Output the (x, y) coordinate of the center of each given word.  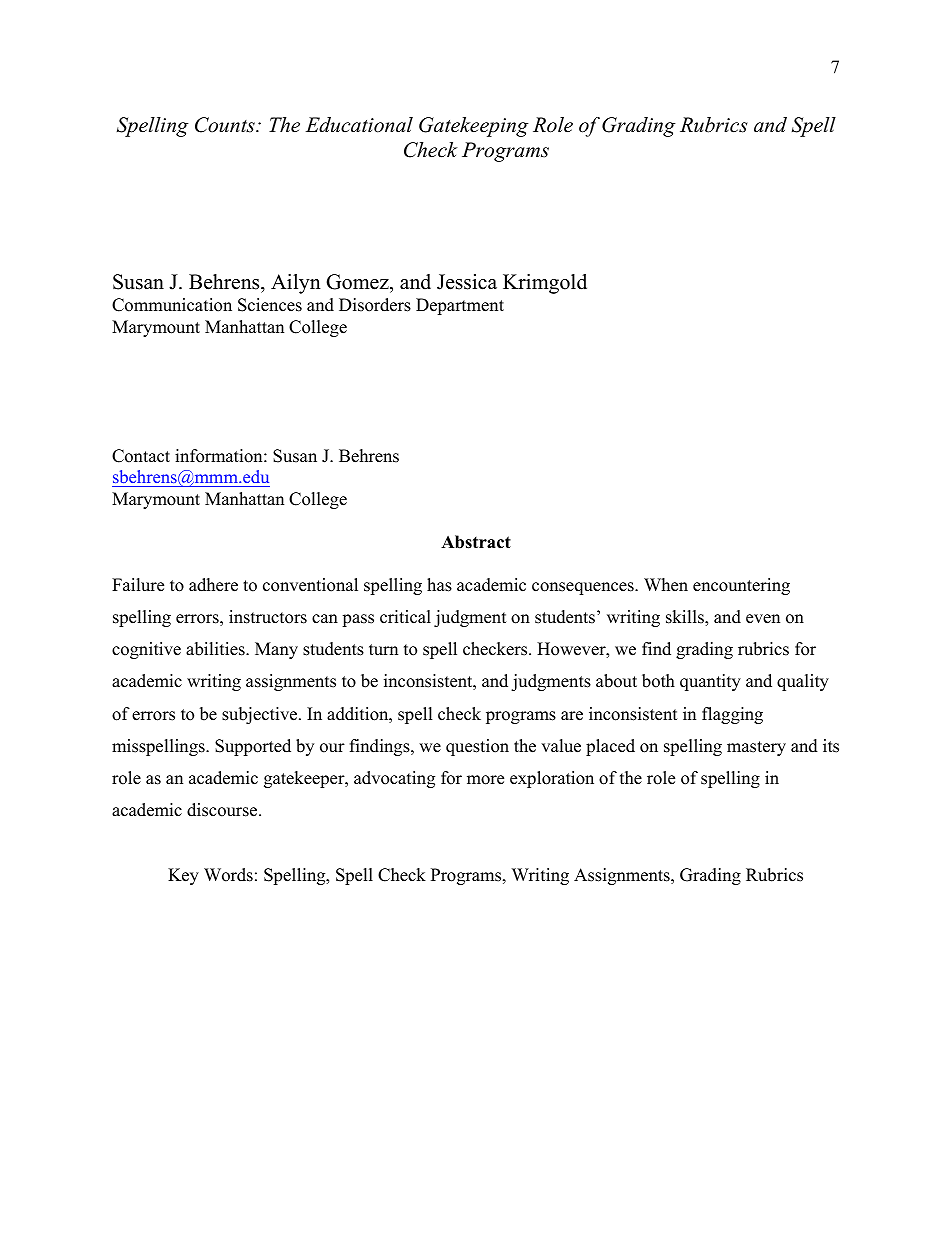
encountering (741, 586)
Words (228, 875)
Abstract (476, 542)
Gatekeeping (474, 127)
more (485, 780)
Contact (141, 456)
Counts (226, 125)
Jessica (467, 282)
